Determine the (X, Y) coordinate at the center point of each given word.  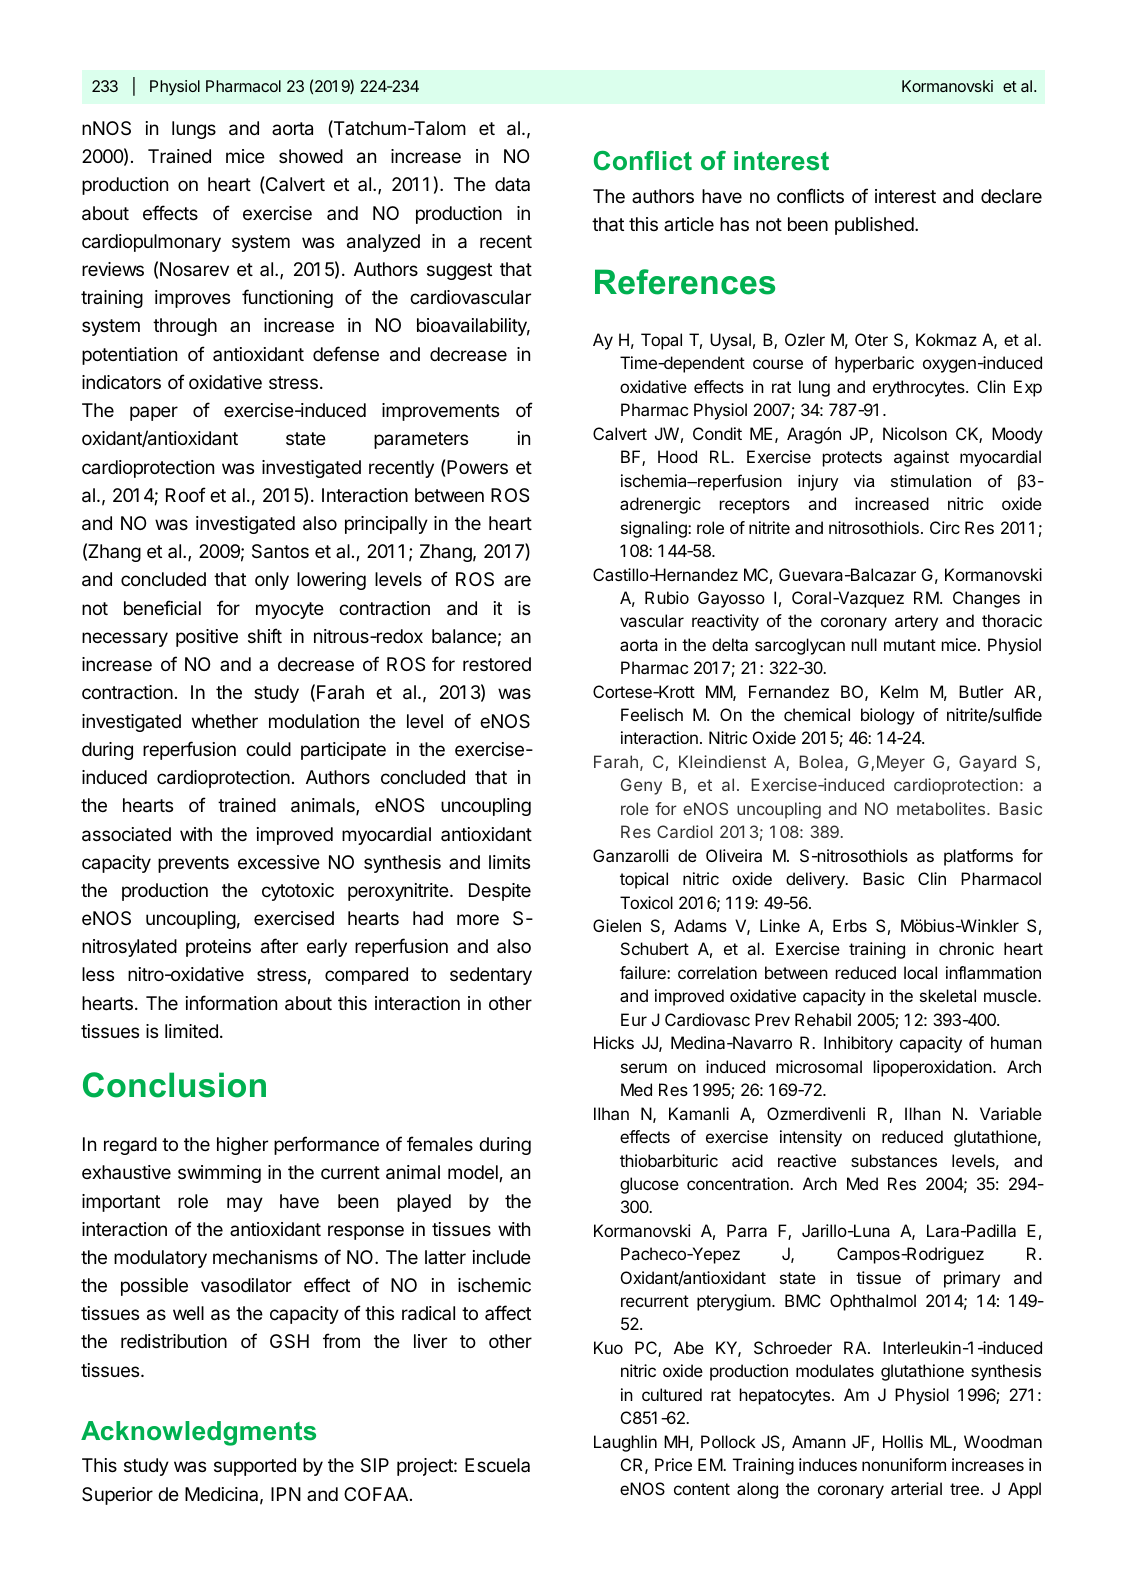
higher (242, 1146)
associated (126, 834)
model (474, 1173)
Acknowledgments (198, 1433)
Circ (945, 527)
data (512, 184)
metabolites (942, 808)
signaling (655, 529)
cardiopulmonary (151, 243)
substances (894, 1160)
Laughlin (625, 1443)
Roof (186, 494)
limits (509, 862)
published (875, 226)
